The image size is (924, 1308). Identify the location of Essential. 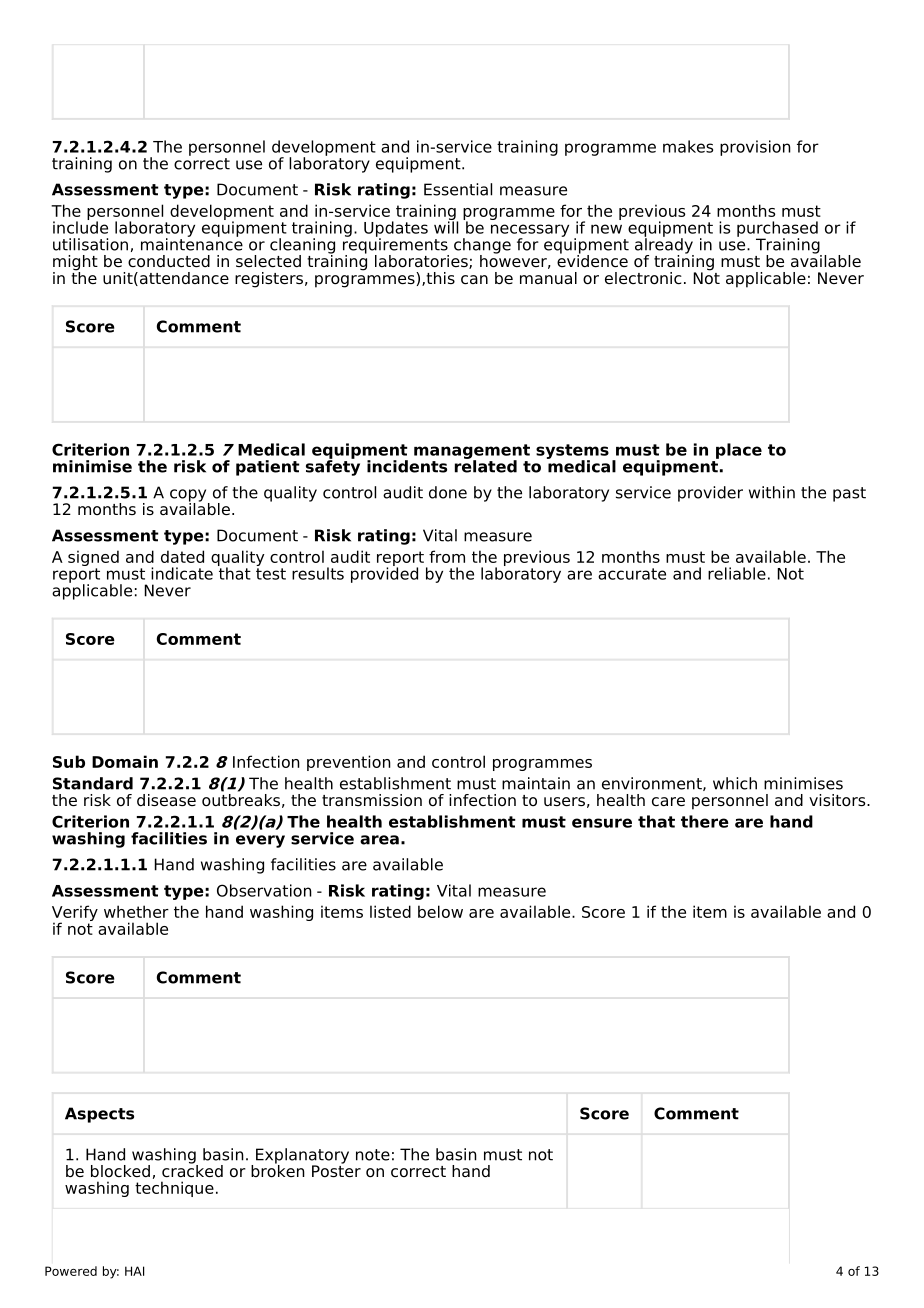
(458, 189).
